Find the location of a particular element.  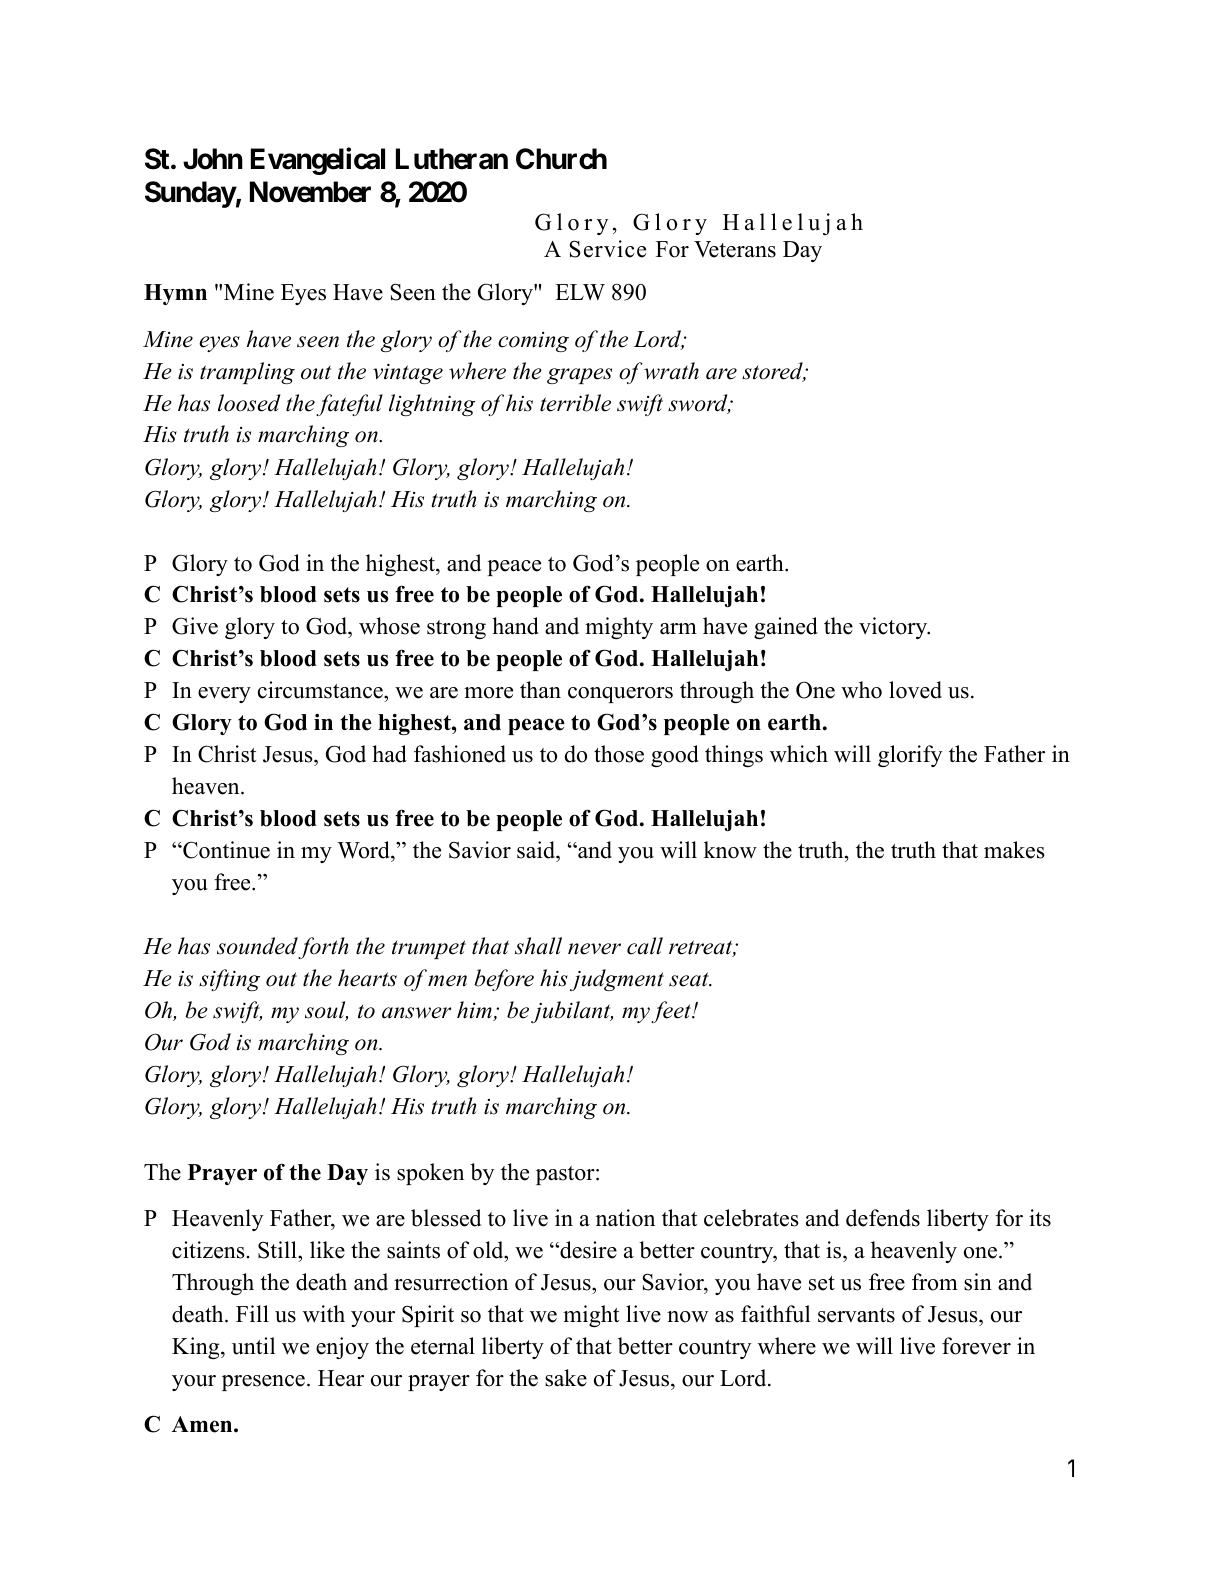

November is located at coordinates (310, 192).
